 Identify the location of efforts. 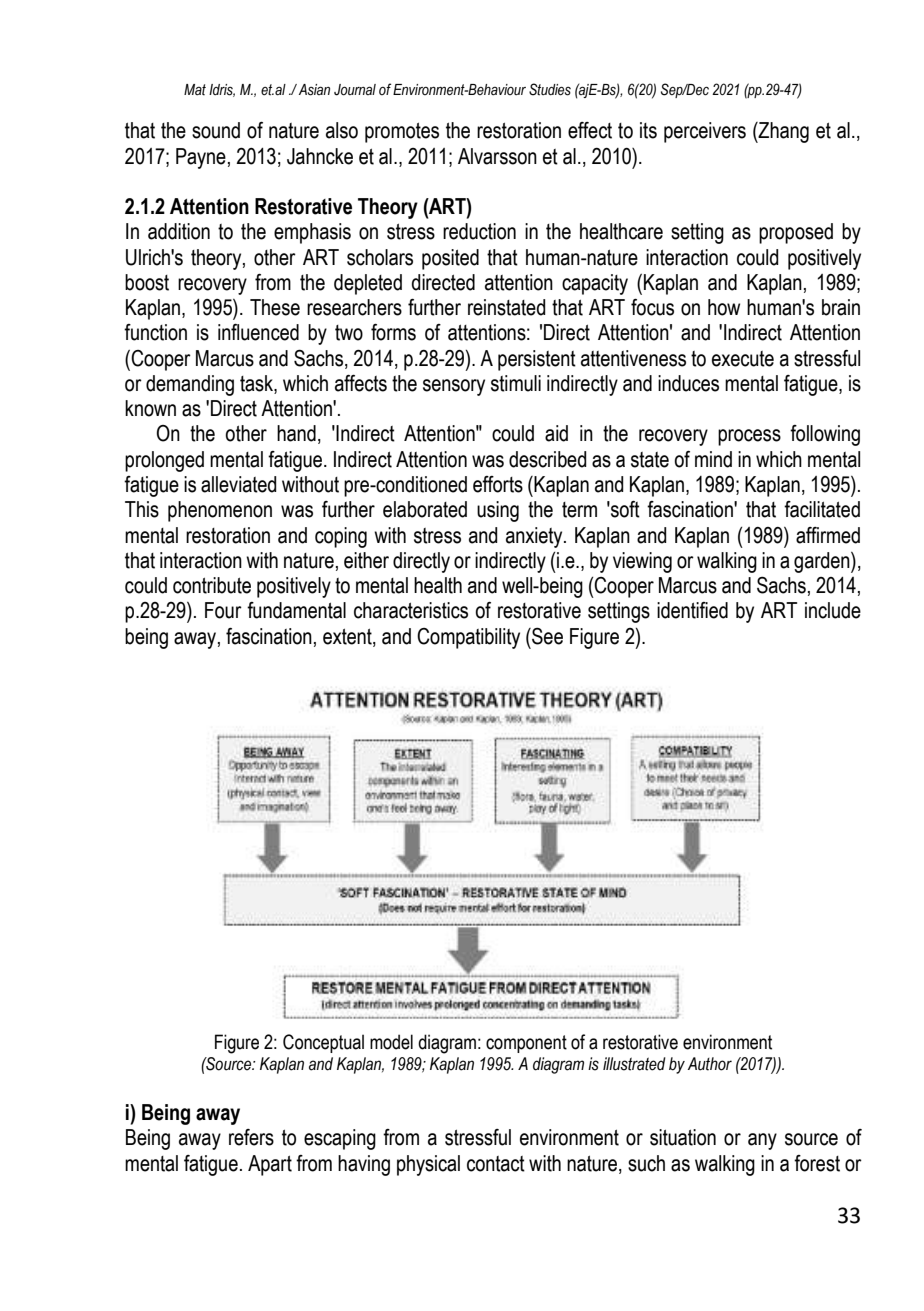
(498, 484).
